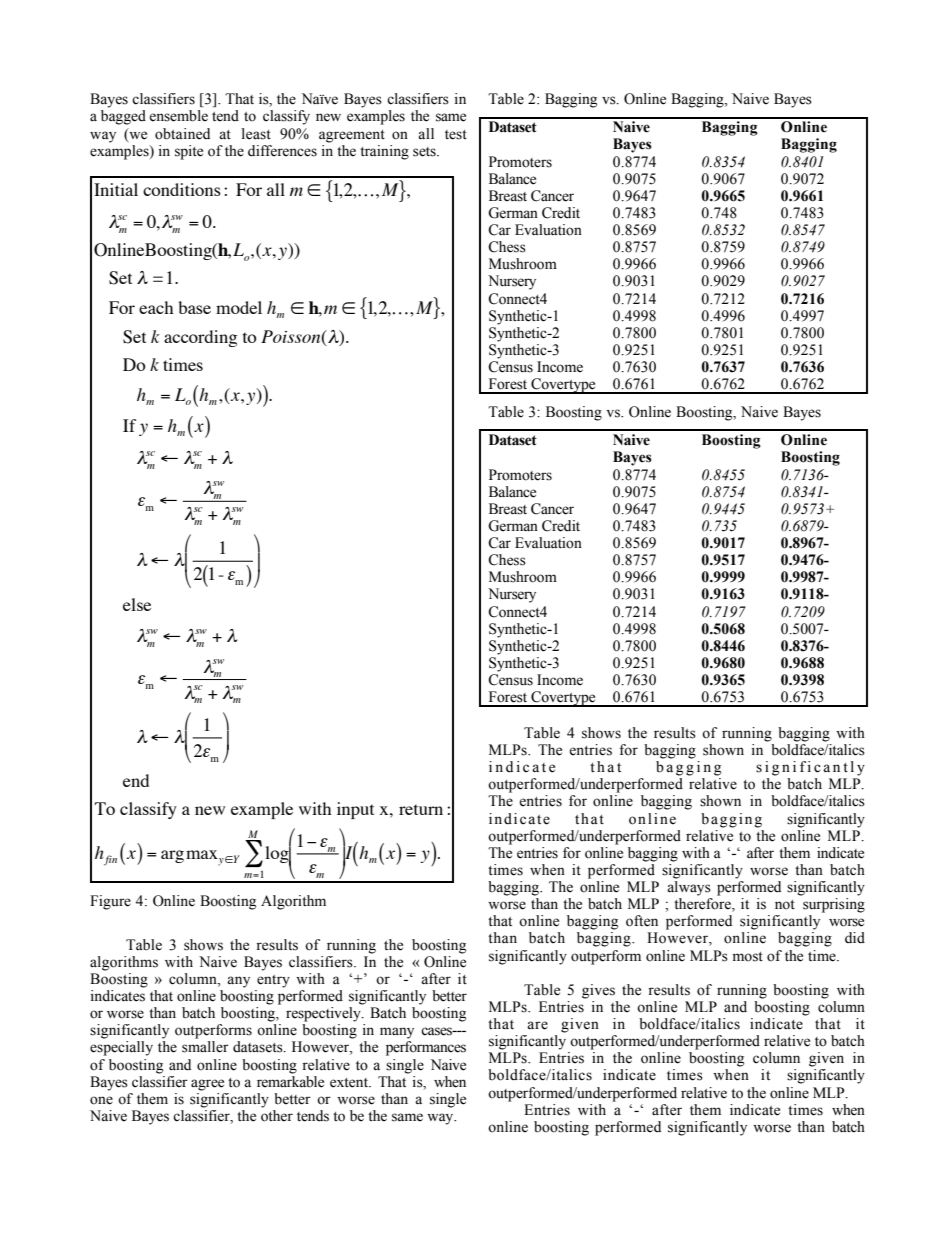  Describe the element at coordinates (456, 135) in the screenshot. I see `test` at that location.
